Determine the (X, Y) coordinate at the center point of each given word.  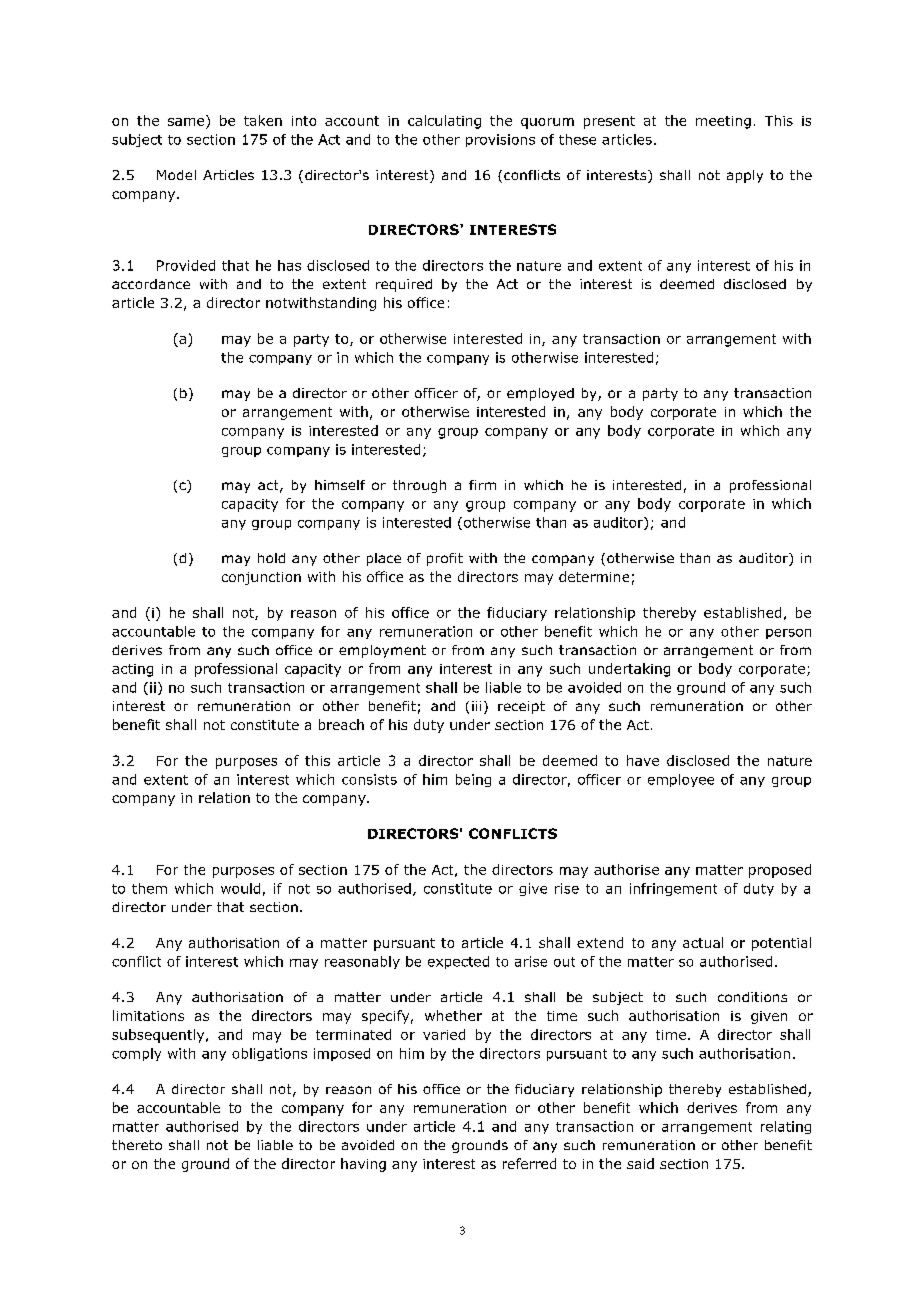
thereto (137, 1145)
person (788, 634)
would (240, 888)
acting (132, 670)
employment (382, 651)
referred (529, 1163)
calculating (444, 122)
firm (482, 485)
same (187, 123)
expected (458, 962)
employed (540, 394)
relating (786, 1127)
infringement (673, 889)
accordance (151, 284)
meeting (723, 122)
